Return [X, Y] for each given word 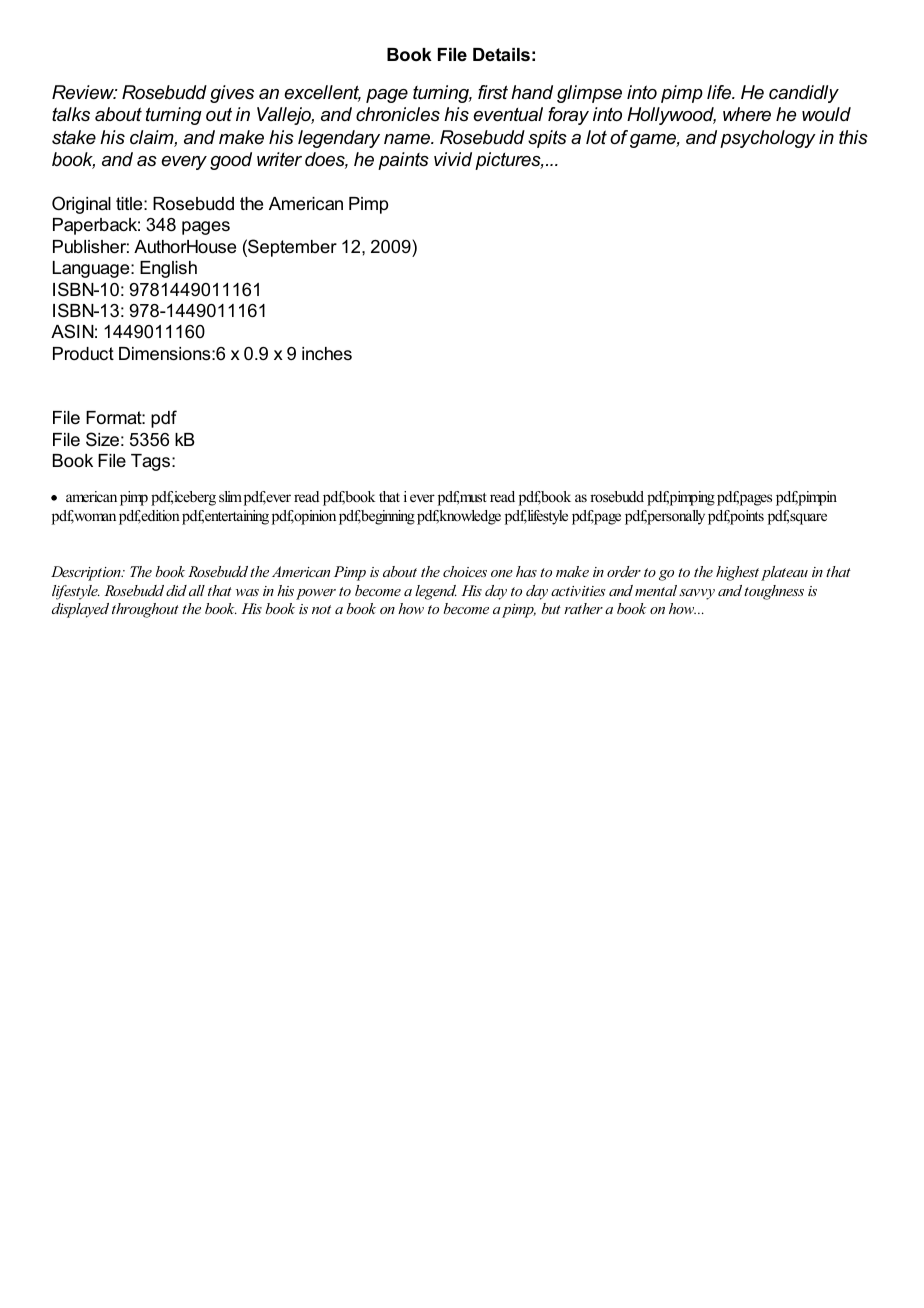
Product [83, 353]
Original [81, 205]
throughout [145, 610]
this [853, 137]
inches [327, 353]
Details [501, 55]
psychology [768, 139]
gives [232, 94]
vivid [453, 159]
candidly [804, 94]
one [502, 573]
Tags [152, 462]
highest [737, 573]
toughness [774, 592]
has [526, 571]
